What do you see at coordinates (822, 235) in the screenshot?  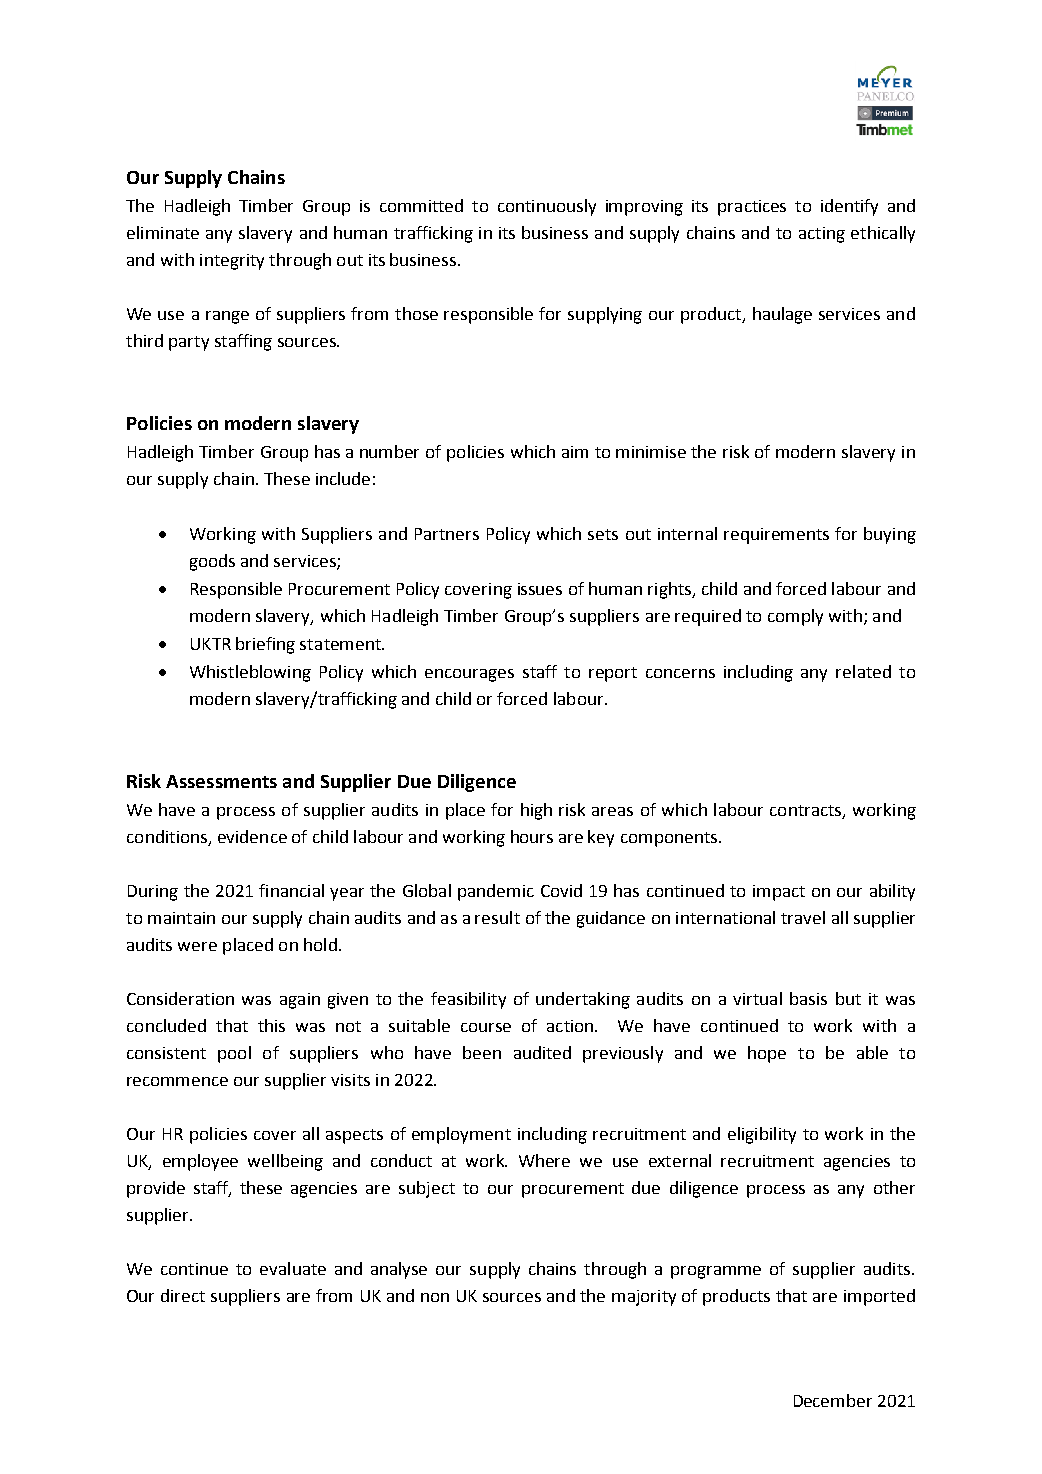 I see `acting` at bounding box center [822, 235].
